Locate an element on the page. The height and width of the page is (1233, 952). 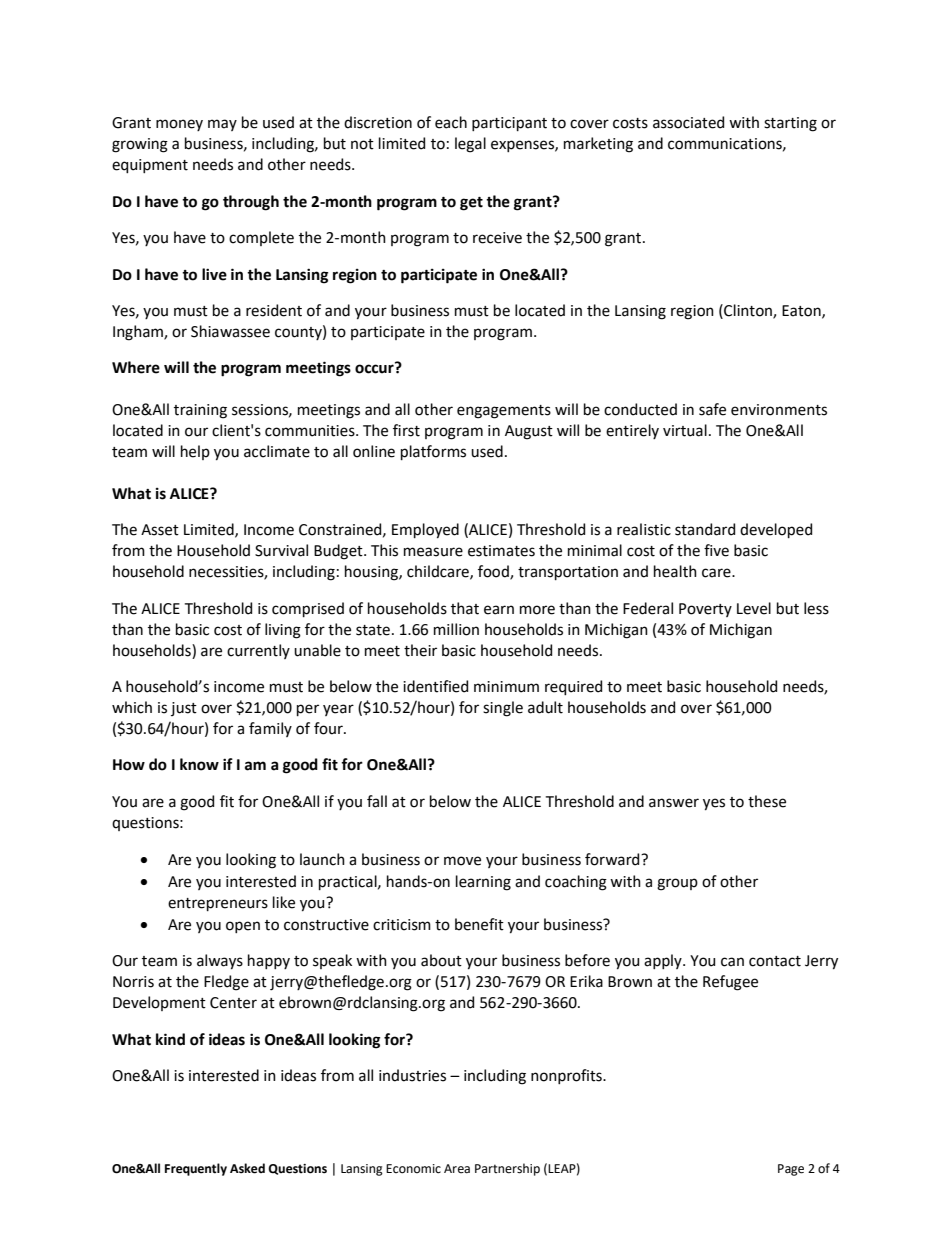
legal is located at coordinates (470, 145).
